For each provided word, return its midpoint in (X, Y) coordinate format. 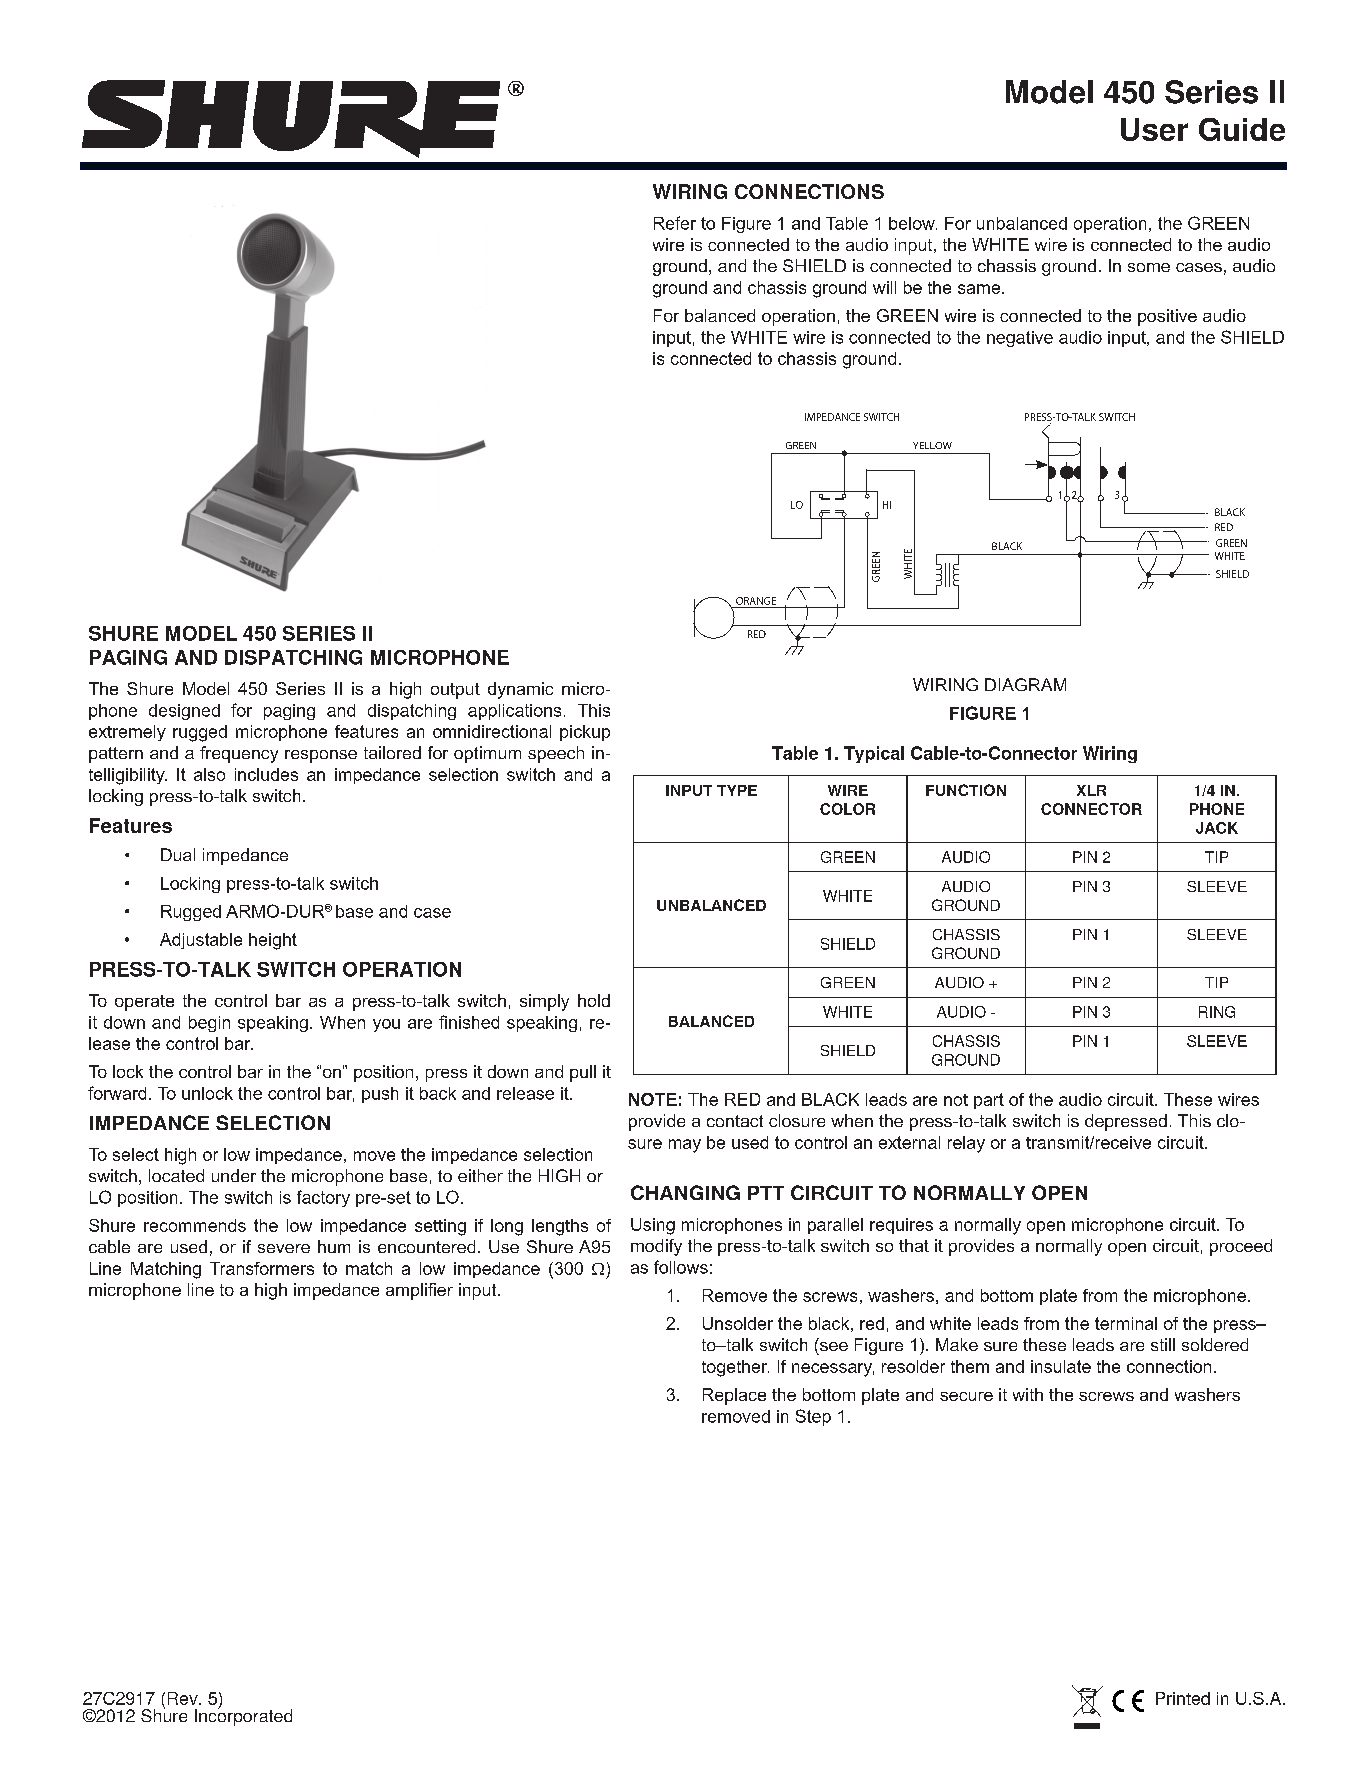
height (273, 941)
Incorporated (243, 1716)
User (1154, 129)
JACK (1217, 828)
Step (813, 1417)
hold (594, 1000)
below (913, 223)
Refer (675, 223)
